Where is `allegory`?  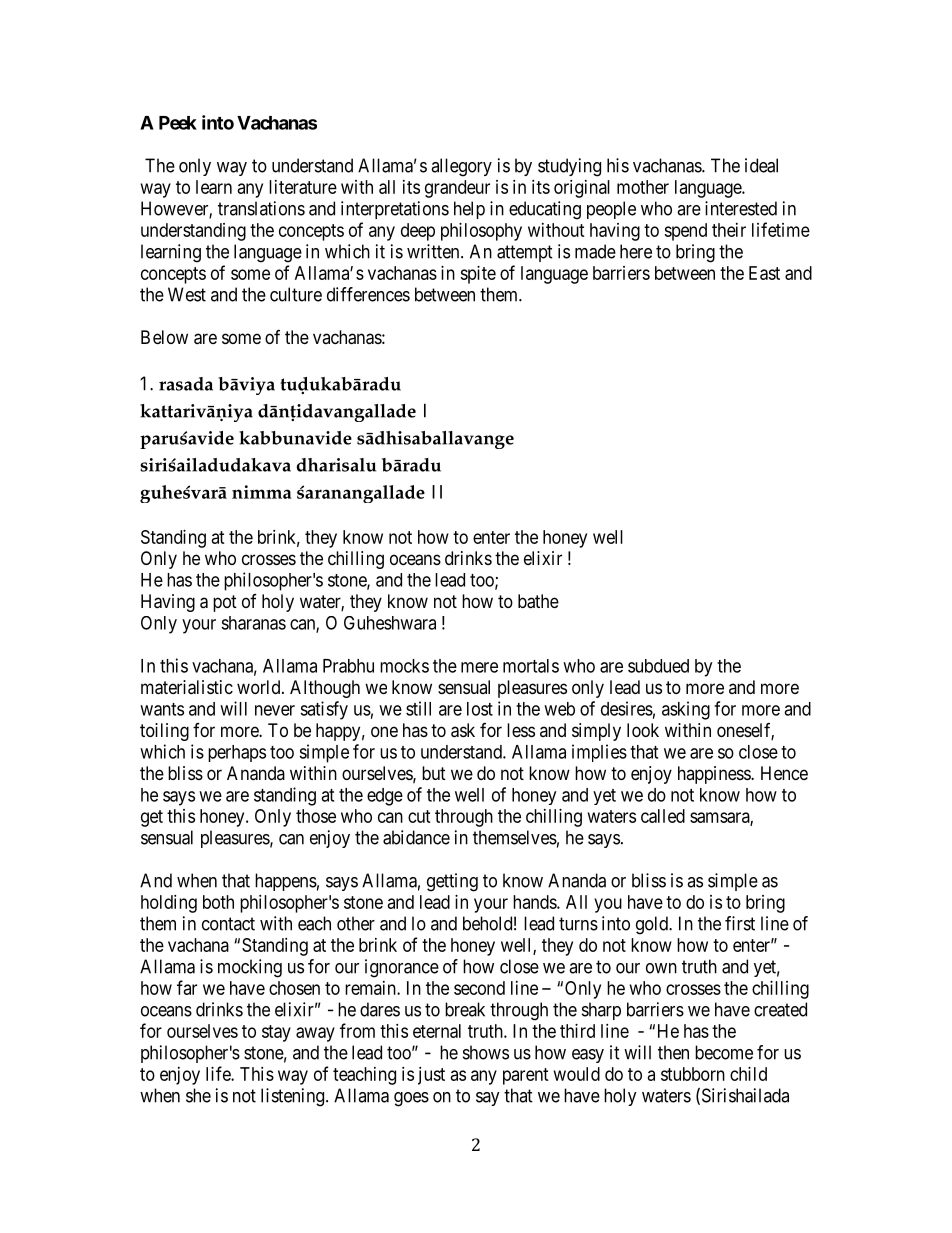 allegory is located at coordinates (461, 167).
